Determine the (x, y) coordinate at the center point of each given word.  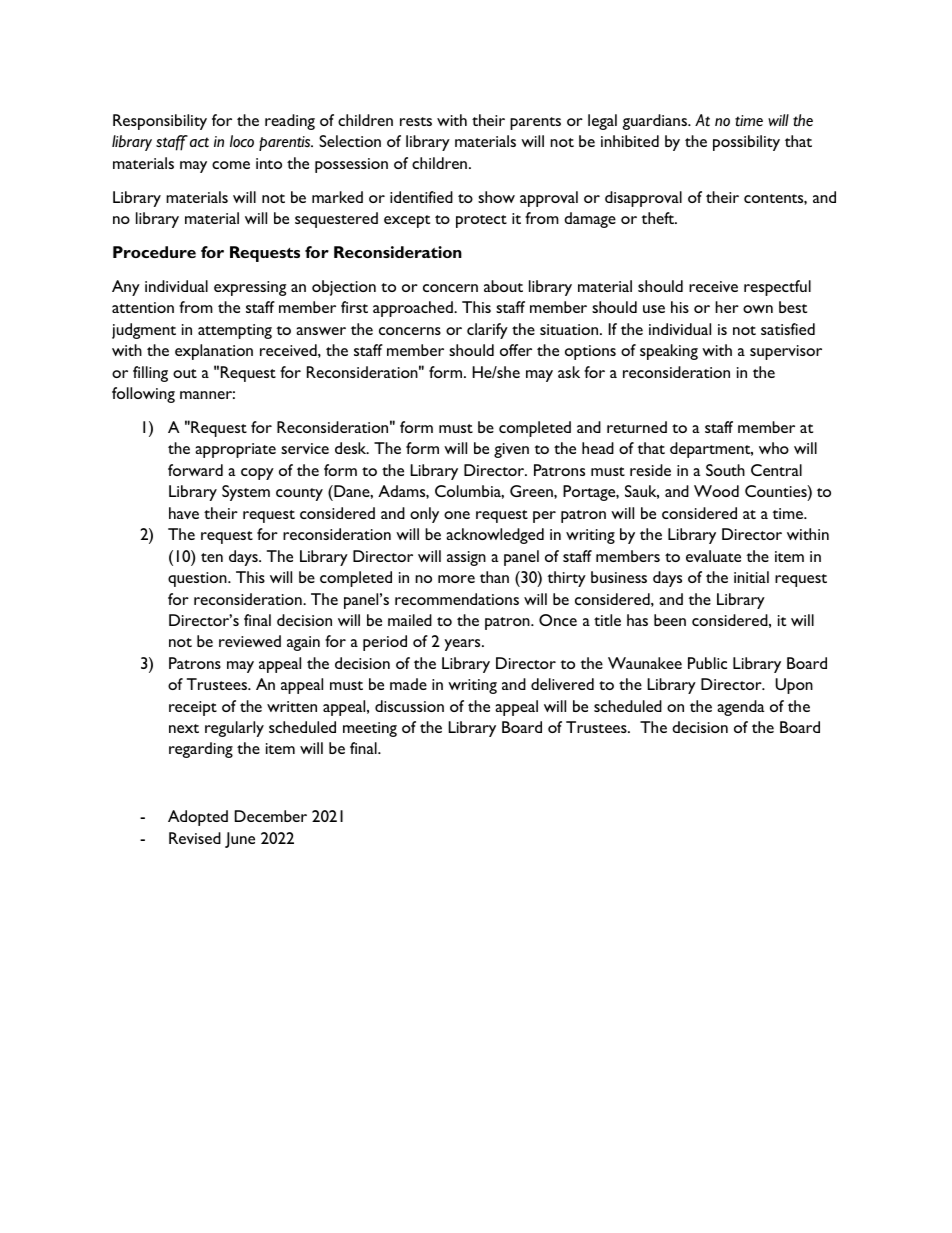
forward (195, 470)
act (199, 142)
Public (707, 663)
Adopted (198, 818)
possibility (746, 143)
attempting (235, 331)
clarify (487, 331)
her (727, 307)
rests (416, 121)
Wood (716, 491)
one (457, 515)
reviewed (250, 641)
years (463, 645)
